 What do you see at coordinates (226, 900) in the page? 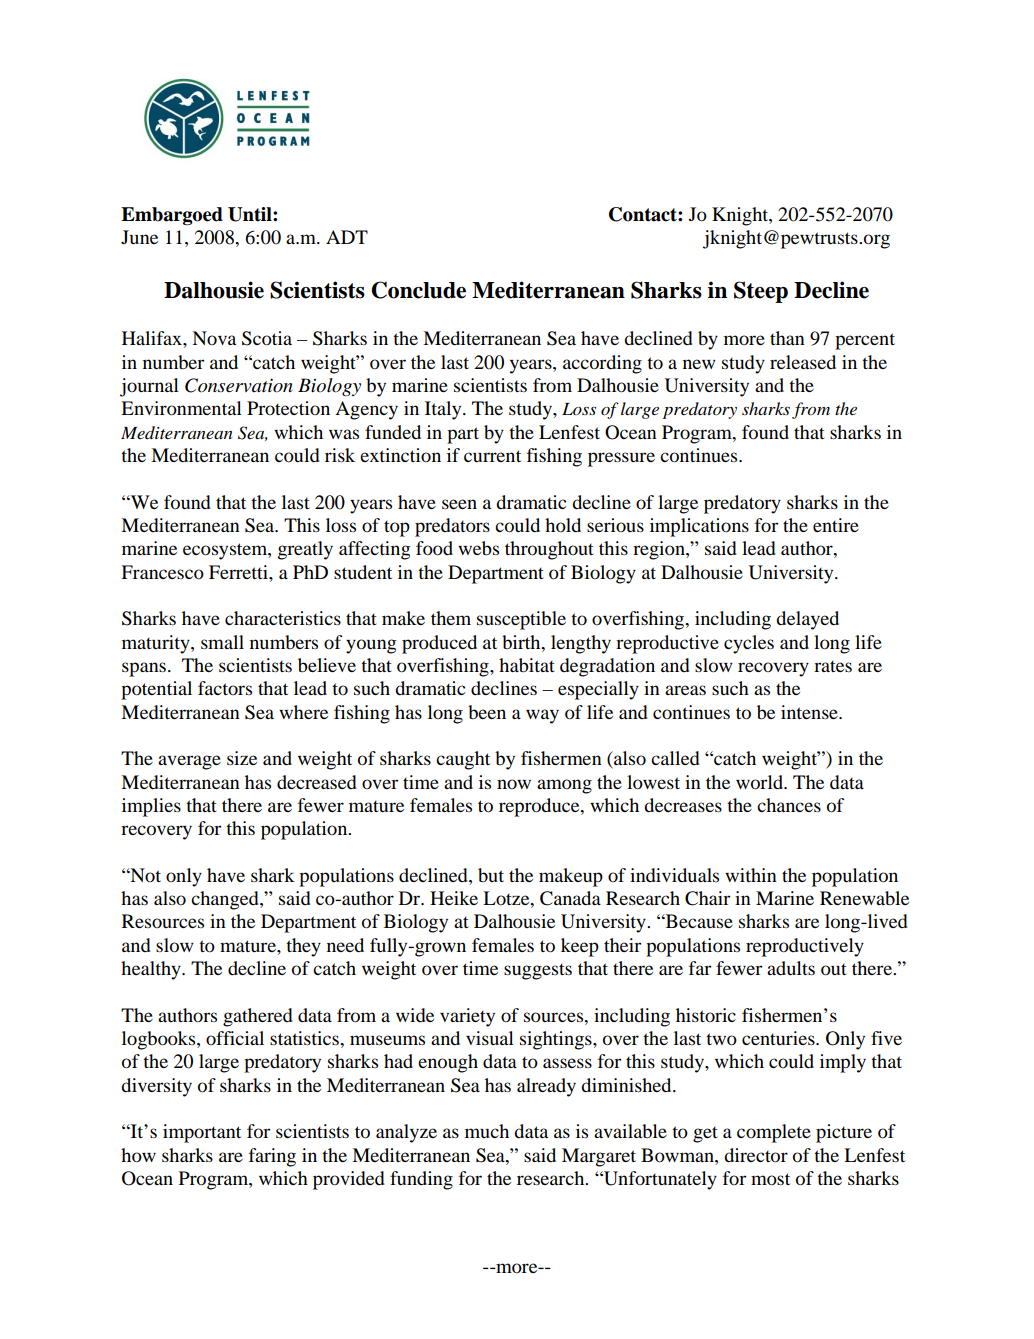
I see `changed` at bounding box center [226, 900].
